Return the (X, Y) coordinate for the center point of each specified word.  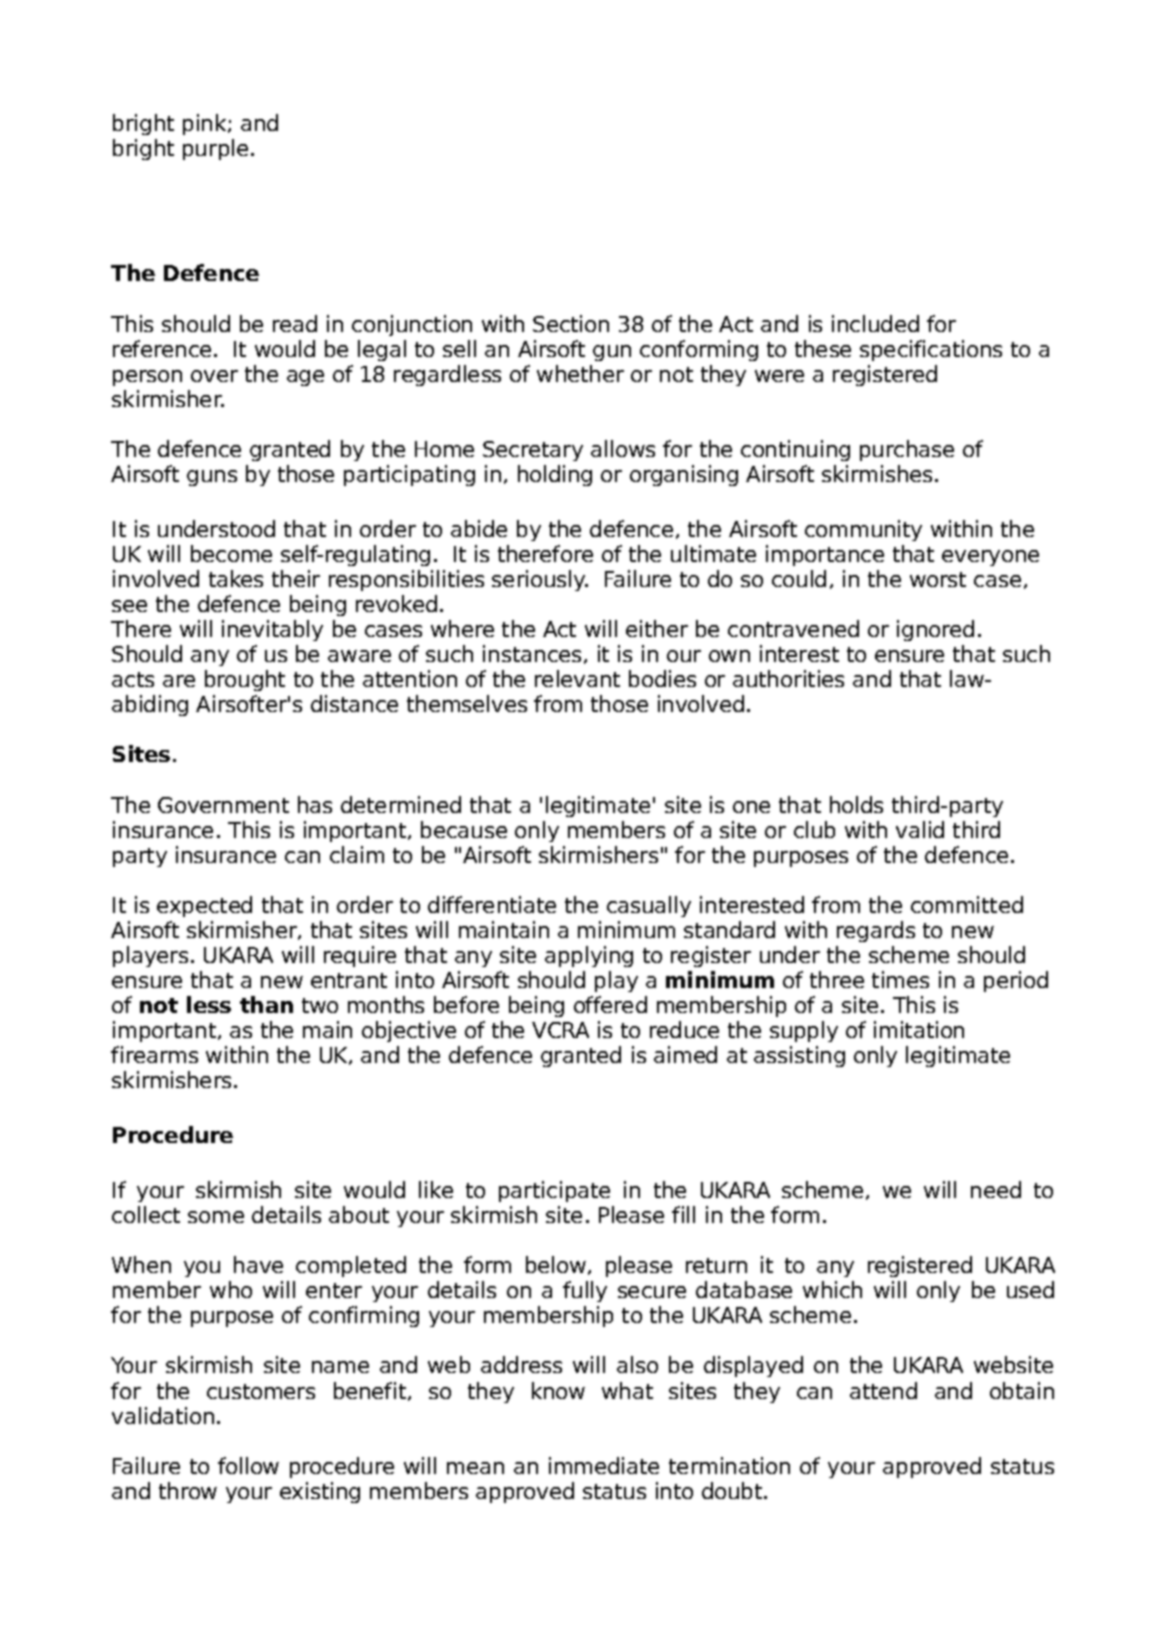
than (266, 1004)
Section (571, 323)
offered (610, 1004)
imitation (919, 1029)
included (875, 323)
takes (236, 578)
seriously (540, 580)
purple (215, 149)
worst (938, 579)
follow (248, 1465)
